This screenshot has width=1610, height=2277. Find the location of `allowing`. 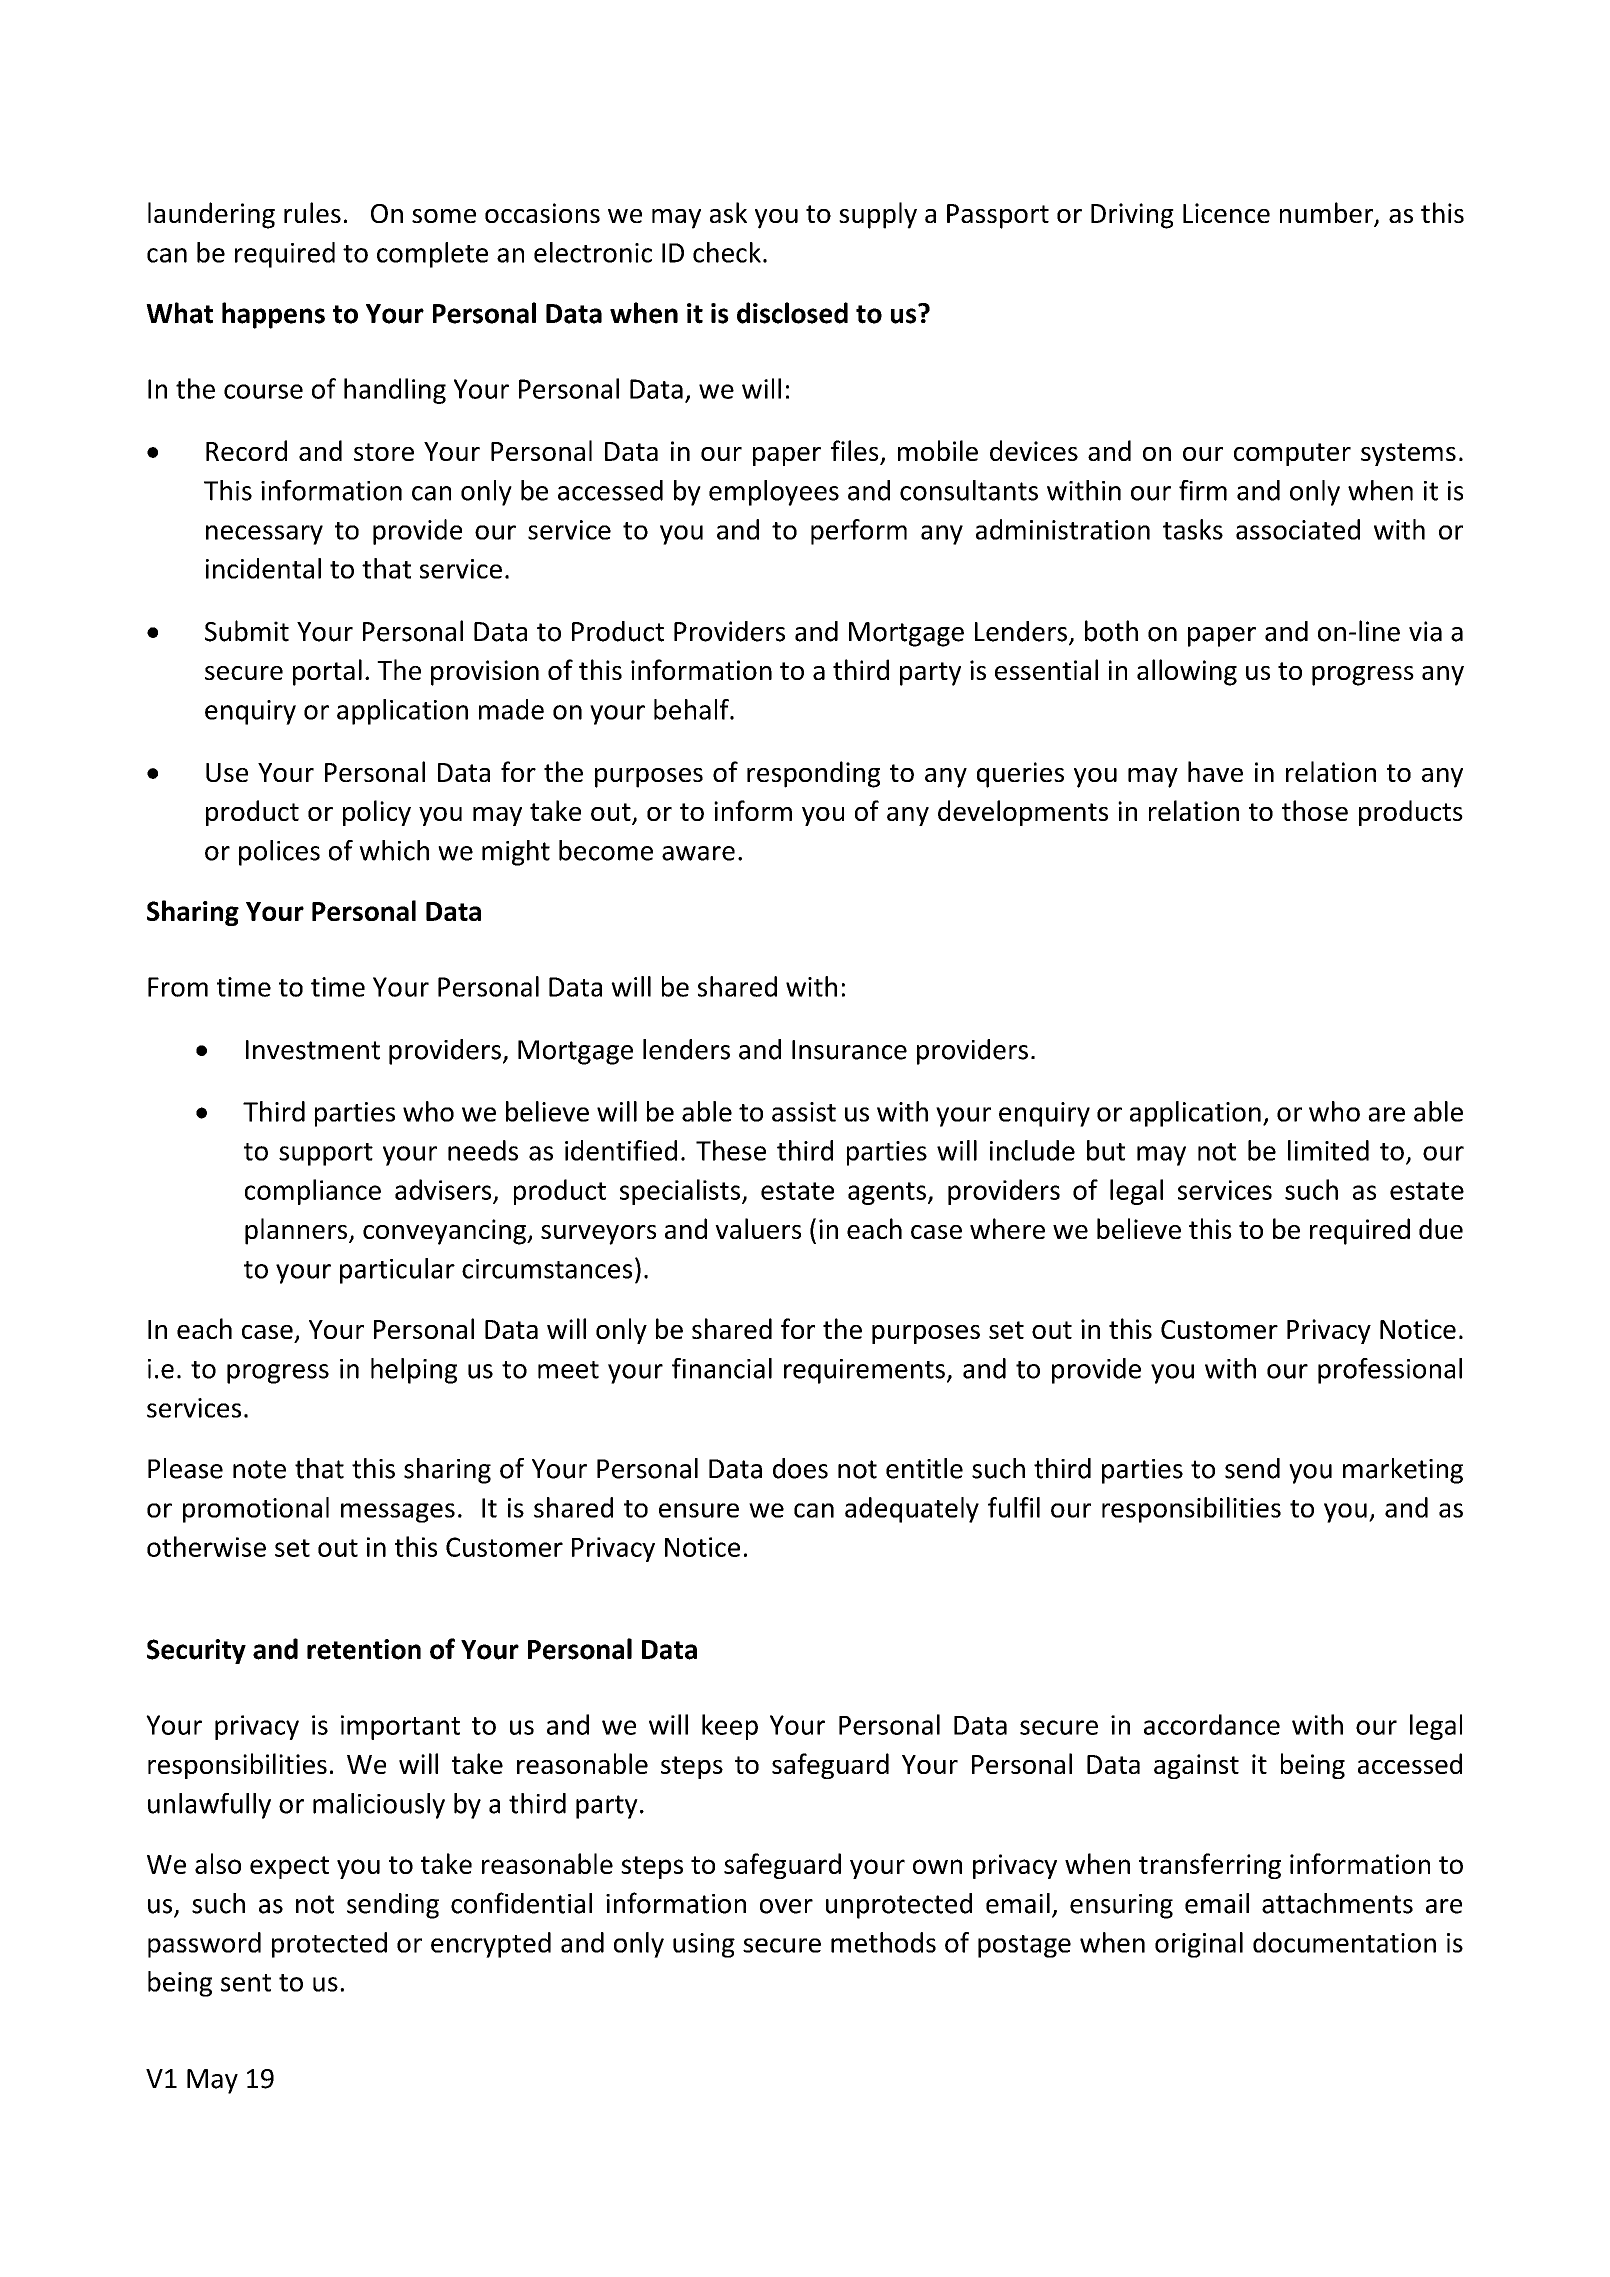

allowing is located at coordinates (1187, 672).
